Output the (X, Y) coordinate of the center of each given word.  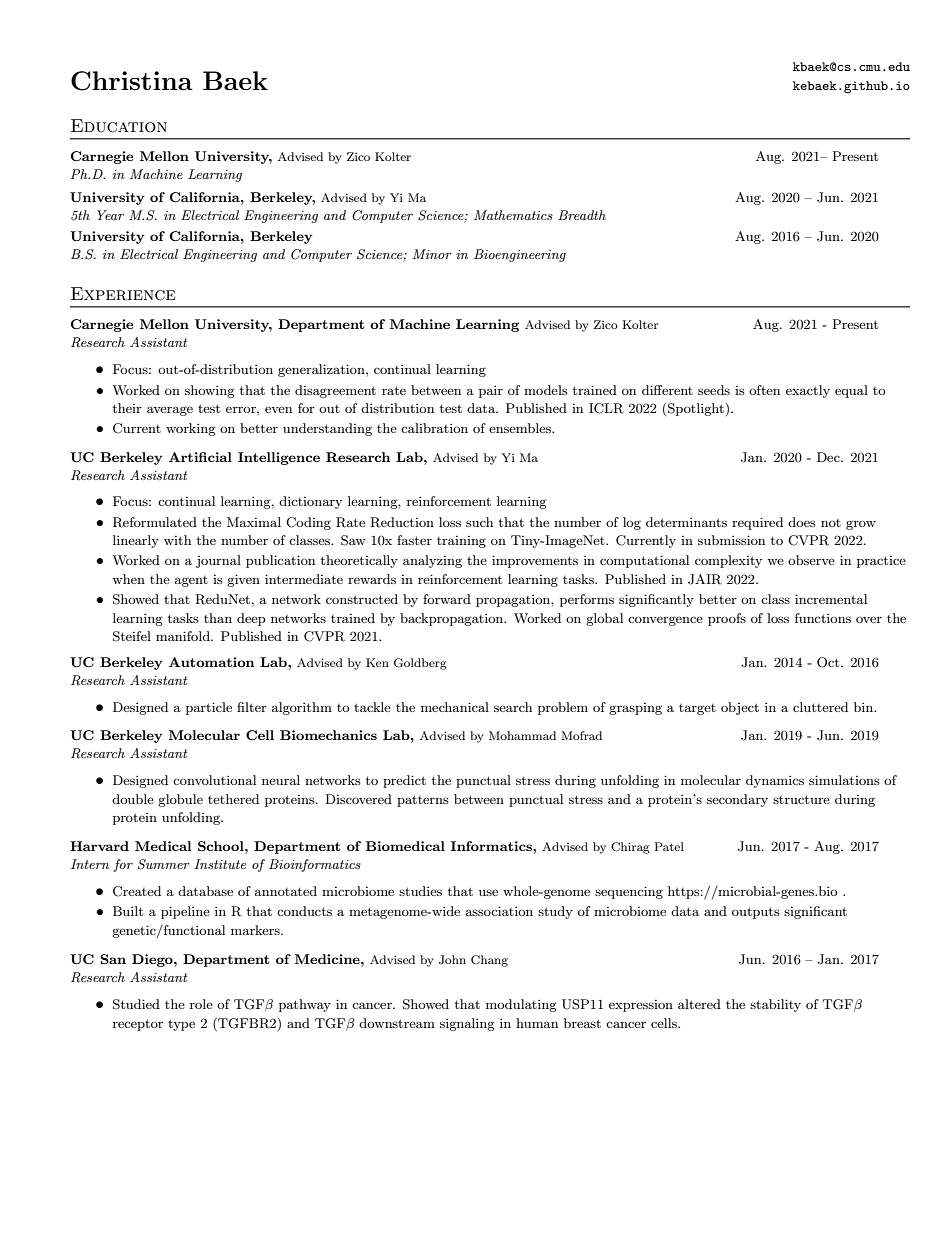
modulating (521, 1005)
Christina (132, 81)
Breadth (582, 215)
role (201, 1004)
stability (775, 1005)
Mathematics (513, 215)
